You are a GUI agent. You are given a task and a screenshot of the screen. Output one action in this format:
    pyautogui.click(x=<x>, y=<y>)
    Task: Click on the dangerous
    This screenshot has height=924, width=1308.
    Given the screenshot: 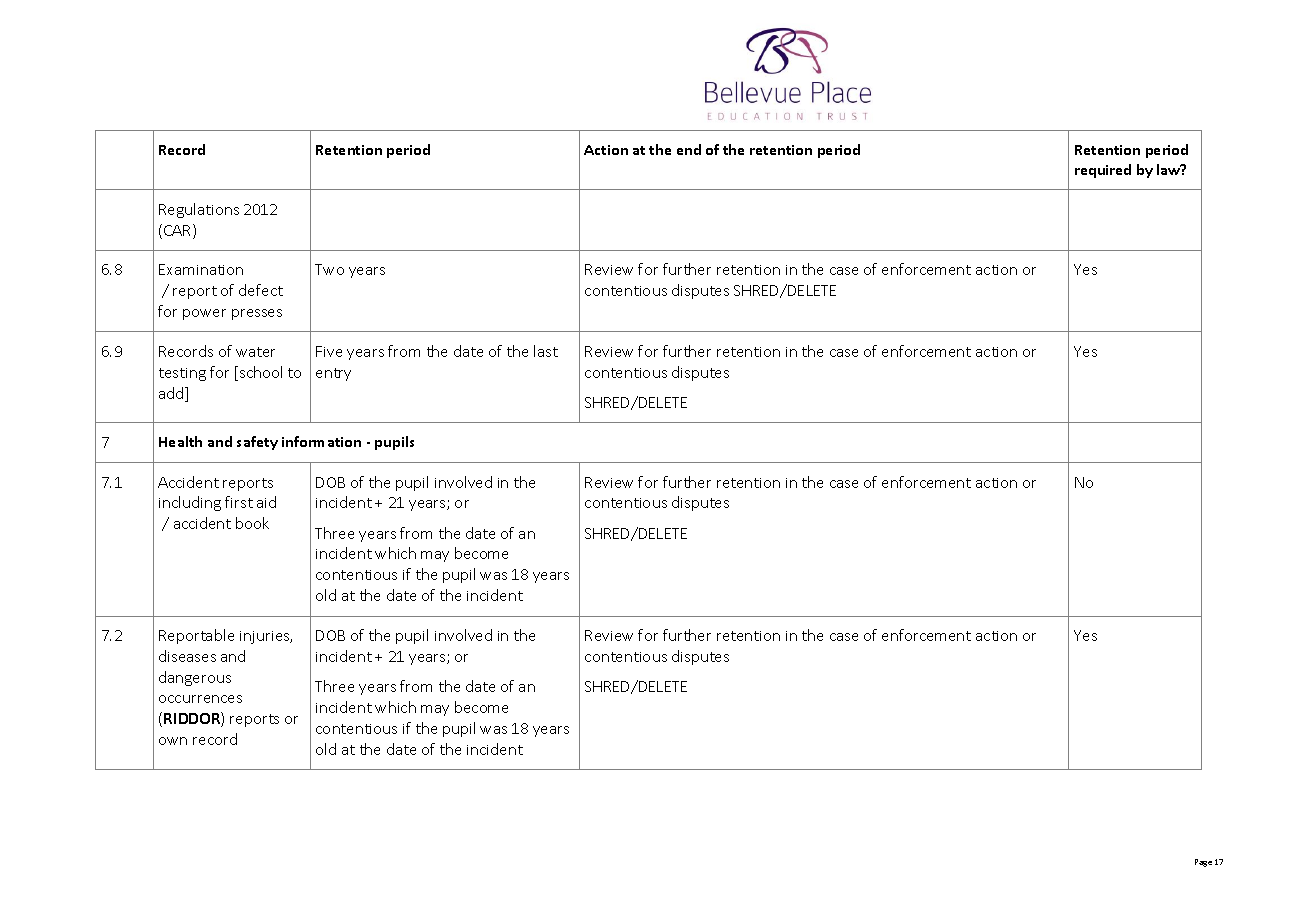 What is the action you would take?
    pyautogui.click(x=195, y=678)
